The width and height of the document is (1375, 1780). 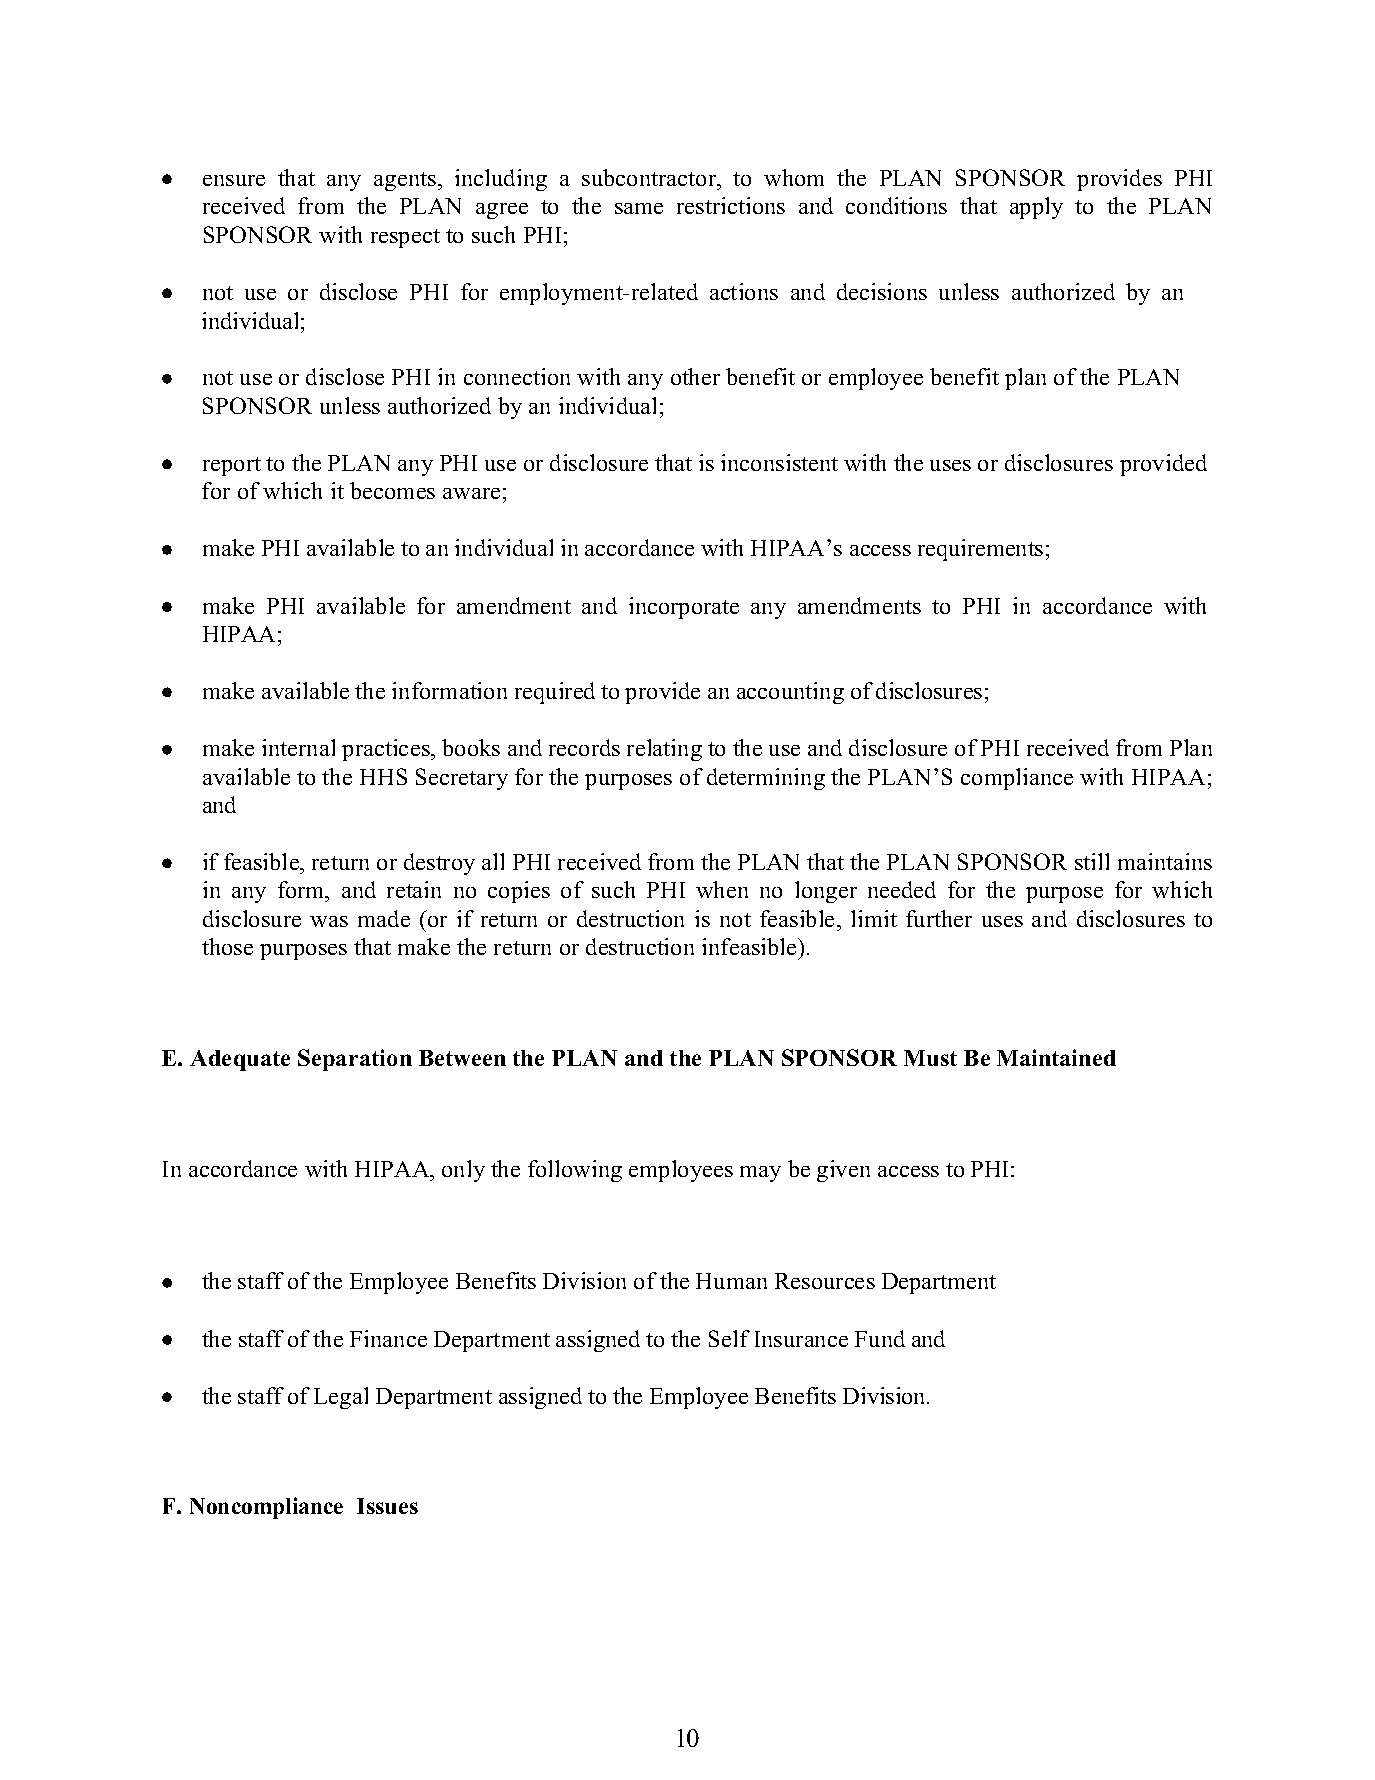 What do you see at coordinates (392, 490) in the document?
I see `becomes` at bounding box center [392, 490].
